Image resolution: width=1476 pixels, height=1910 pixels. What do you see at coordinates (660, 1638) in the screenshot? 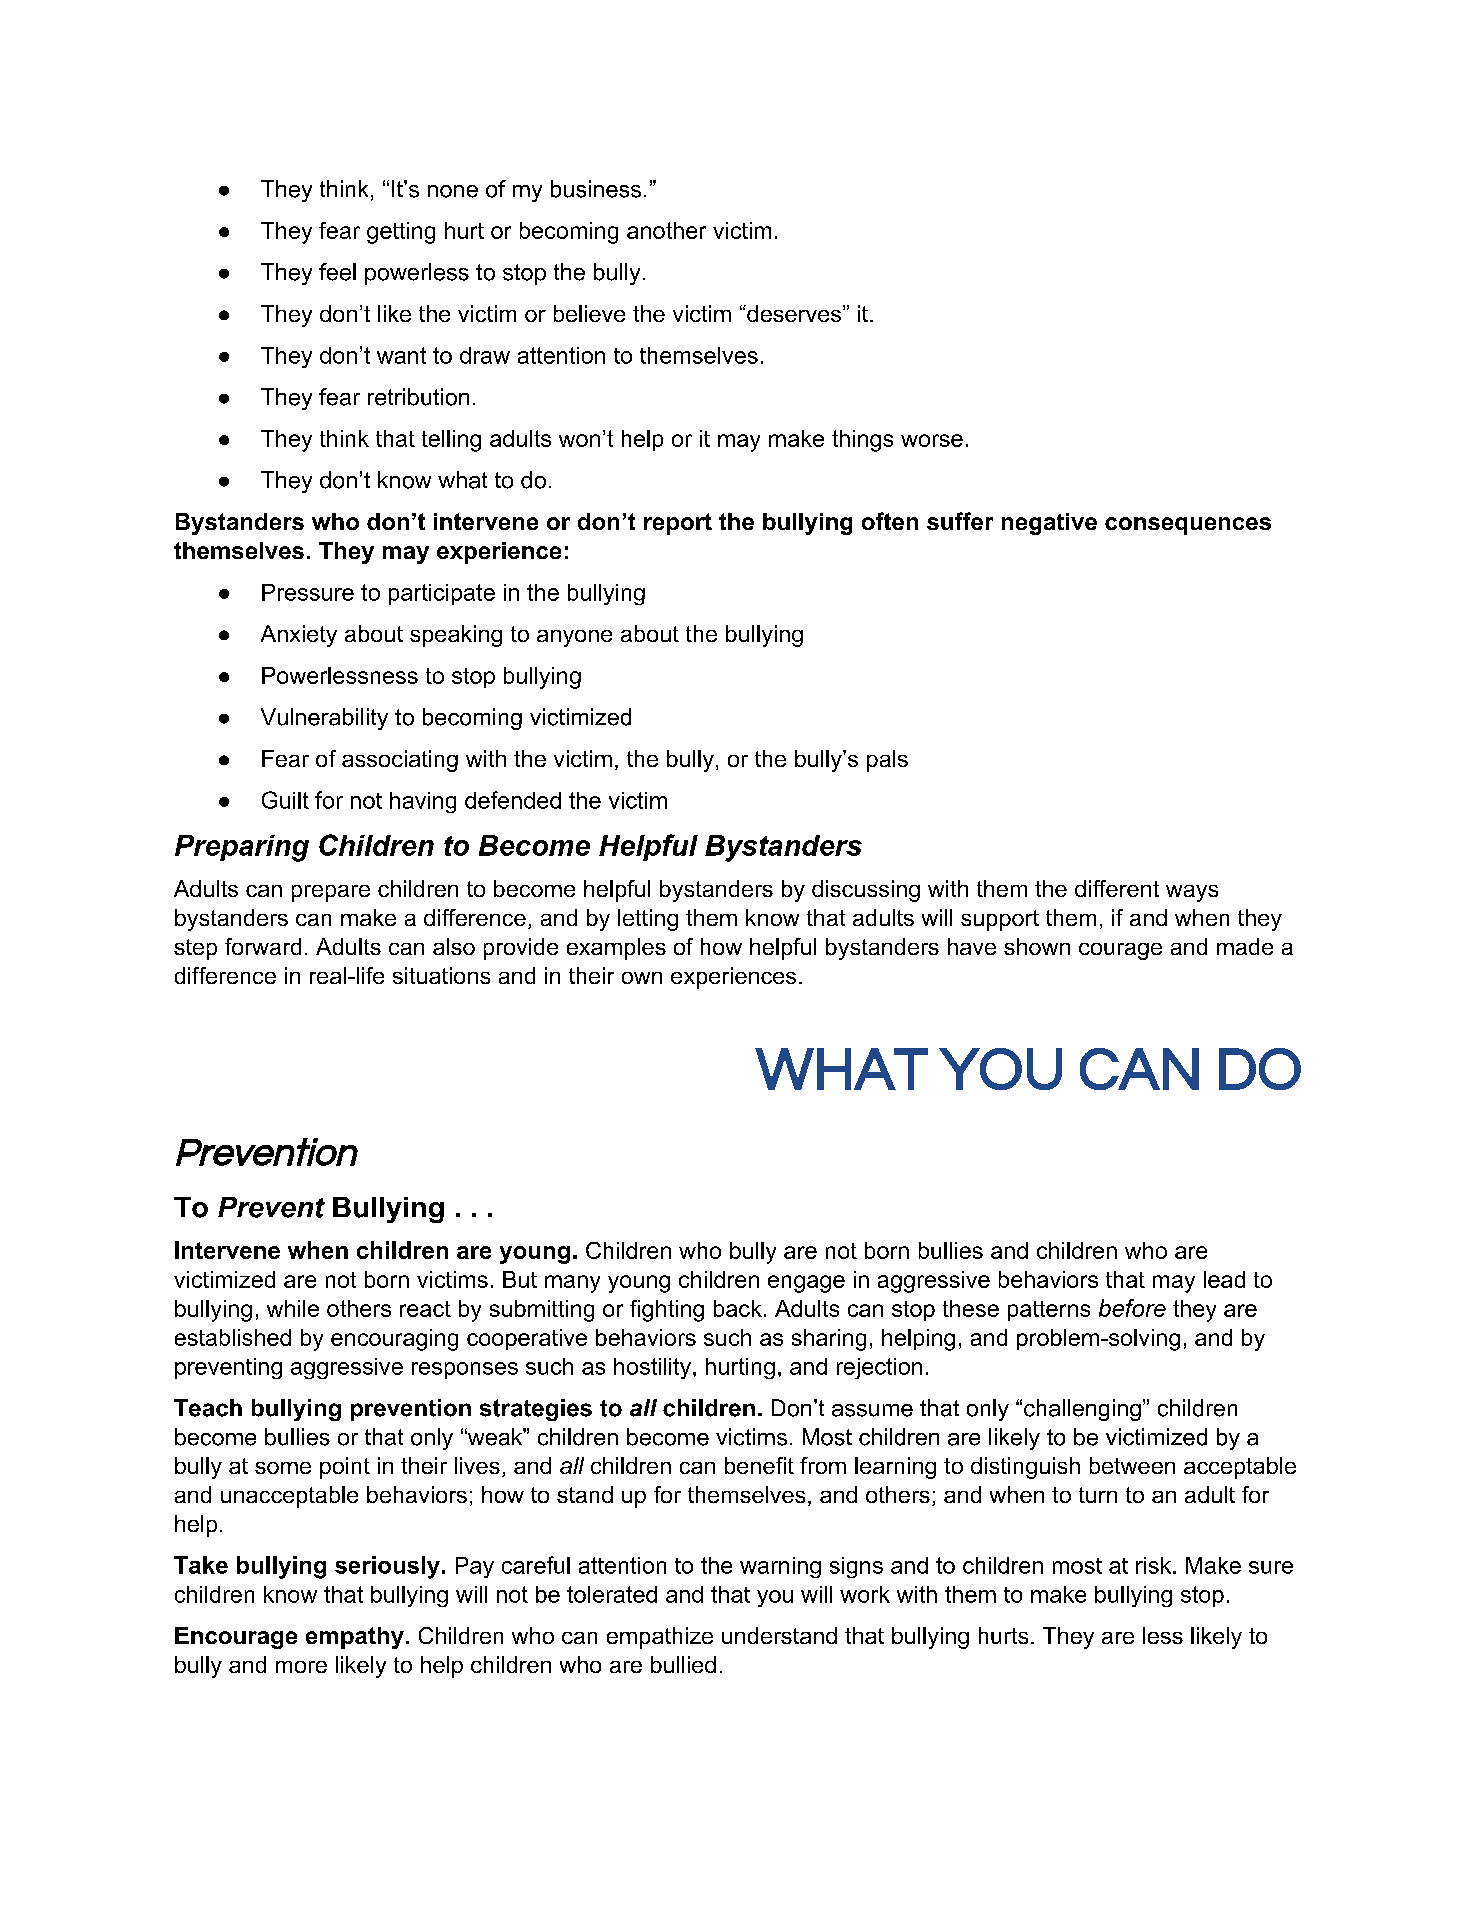
I see `empathize` at bounding box center [660, 1638].
